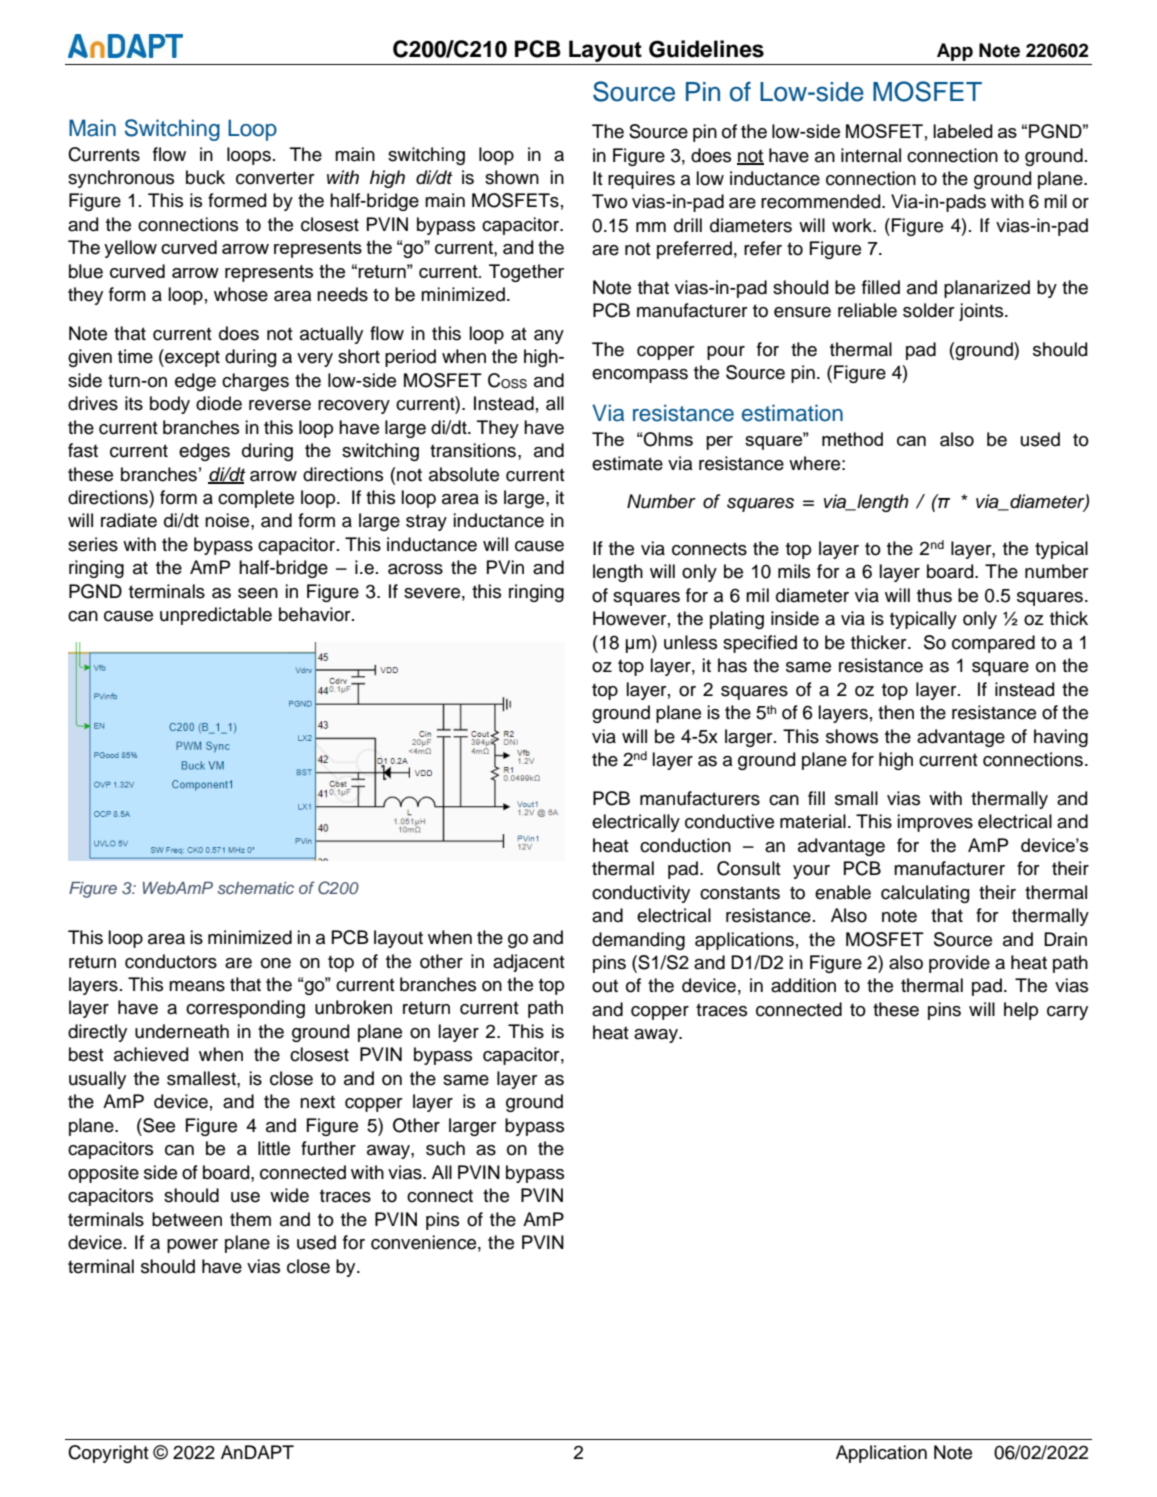  I want to click on buck, so click(205, 177).
